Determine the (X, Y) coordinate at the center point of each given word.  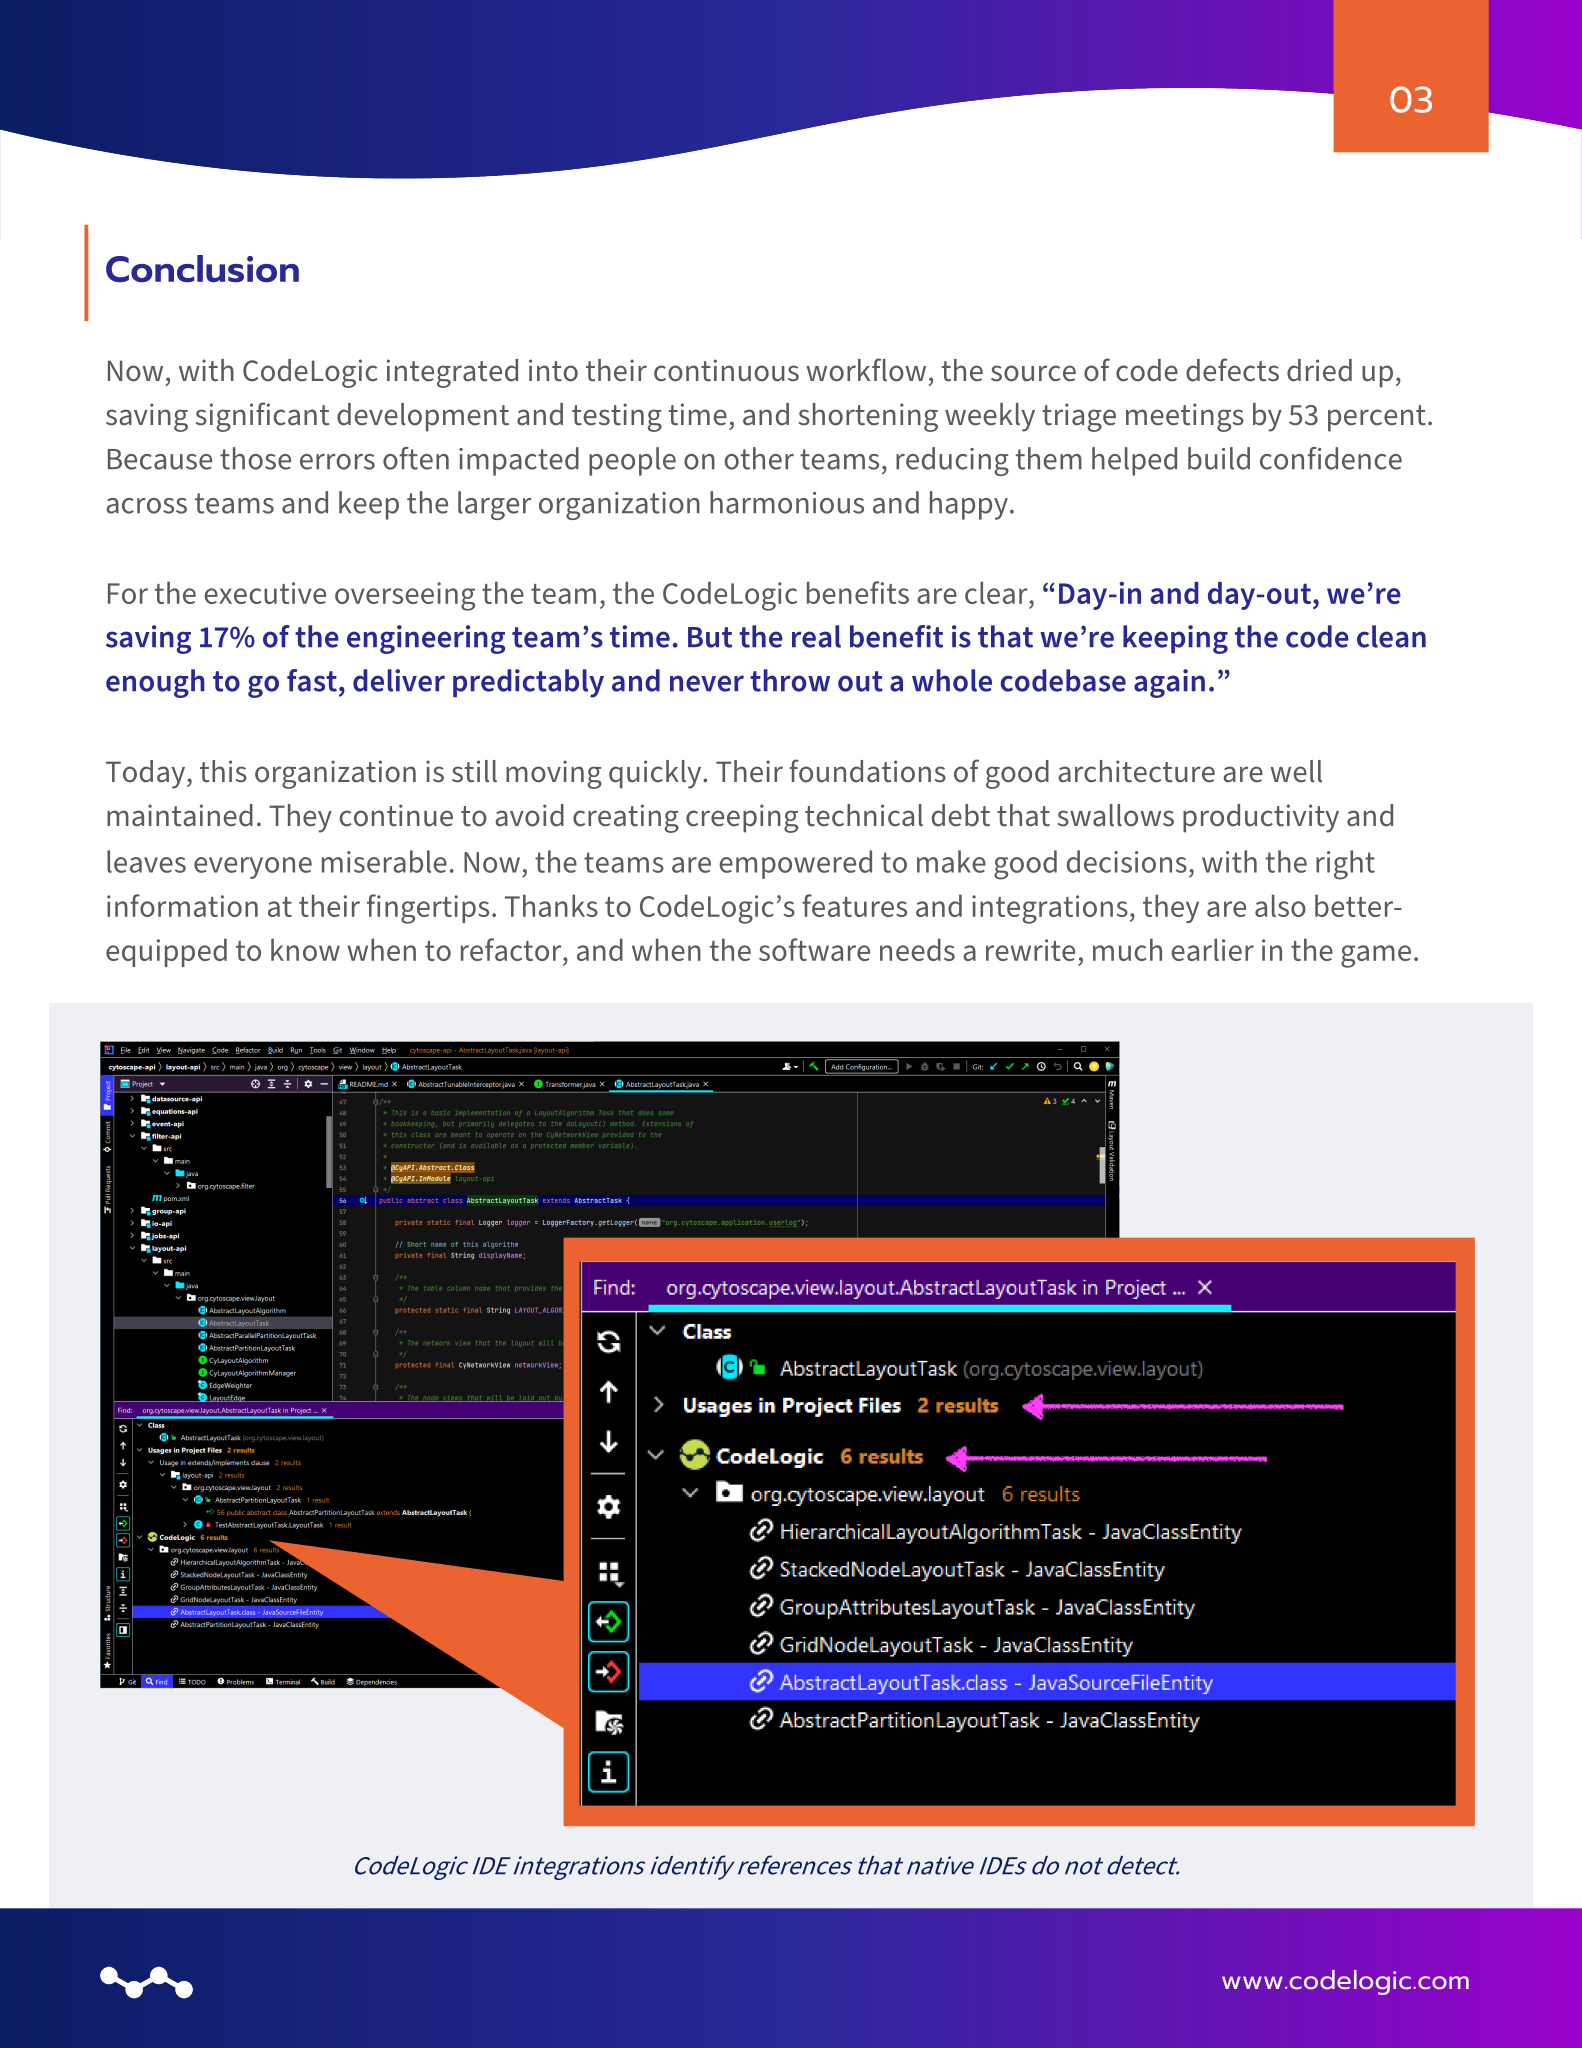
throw (790, 680)
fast (312, 680)
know (305, 949)
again (1169, 683)
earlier (1212, 949)
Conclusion (202, 269)
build (1219, 458)
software (814, 949)
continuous (726, 370)
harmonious (787, 502)
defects (1232, 370)
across (146, 506)
